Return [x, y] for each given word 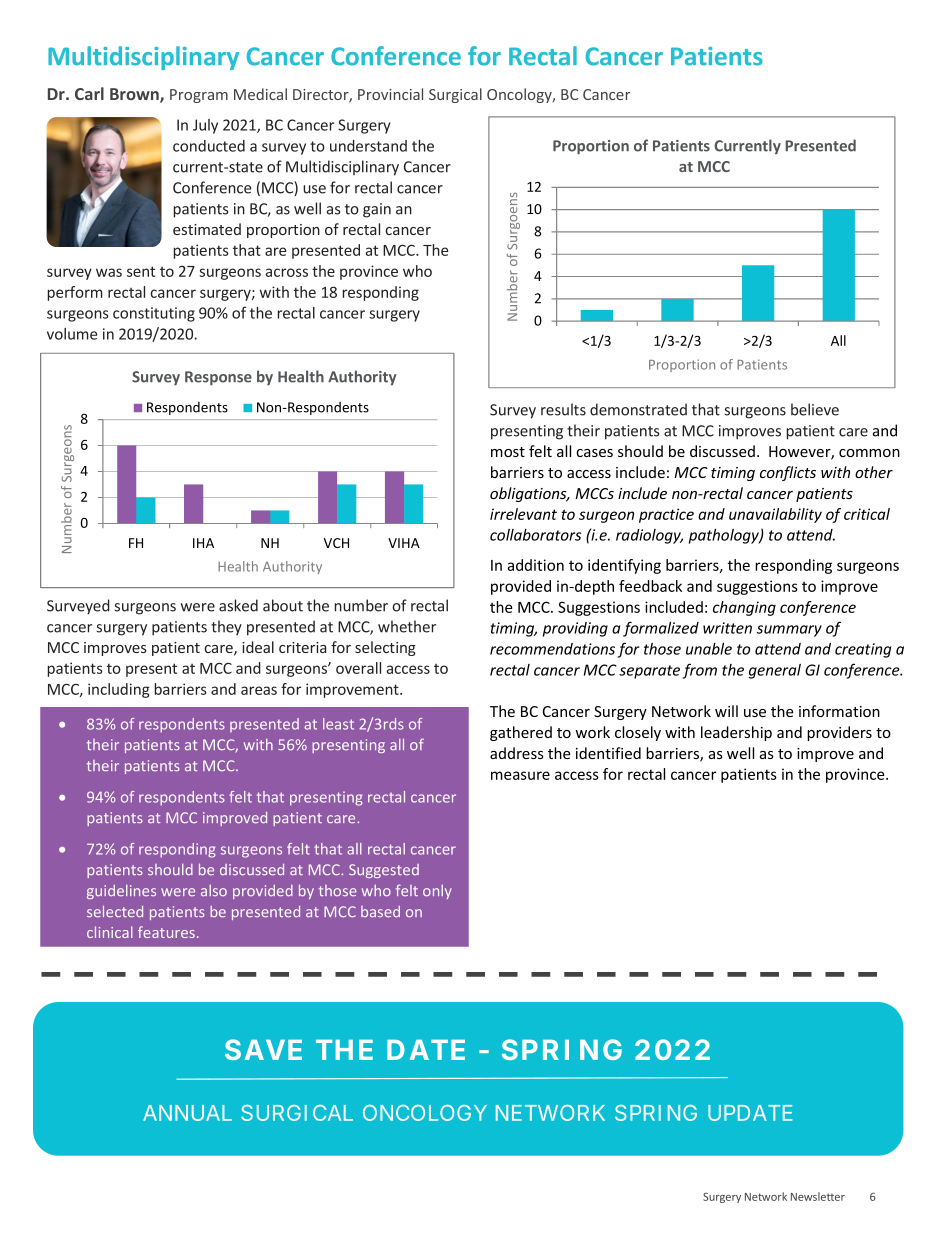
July [205, 126]
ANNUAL [187, 1113]
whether [407, 626]
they [226, 627]
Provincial [390, 94]
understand [368, 146]
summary [789, 631]
